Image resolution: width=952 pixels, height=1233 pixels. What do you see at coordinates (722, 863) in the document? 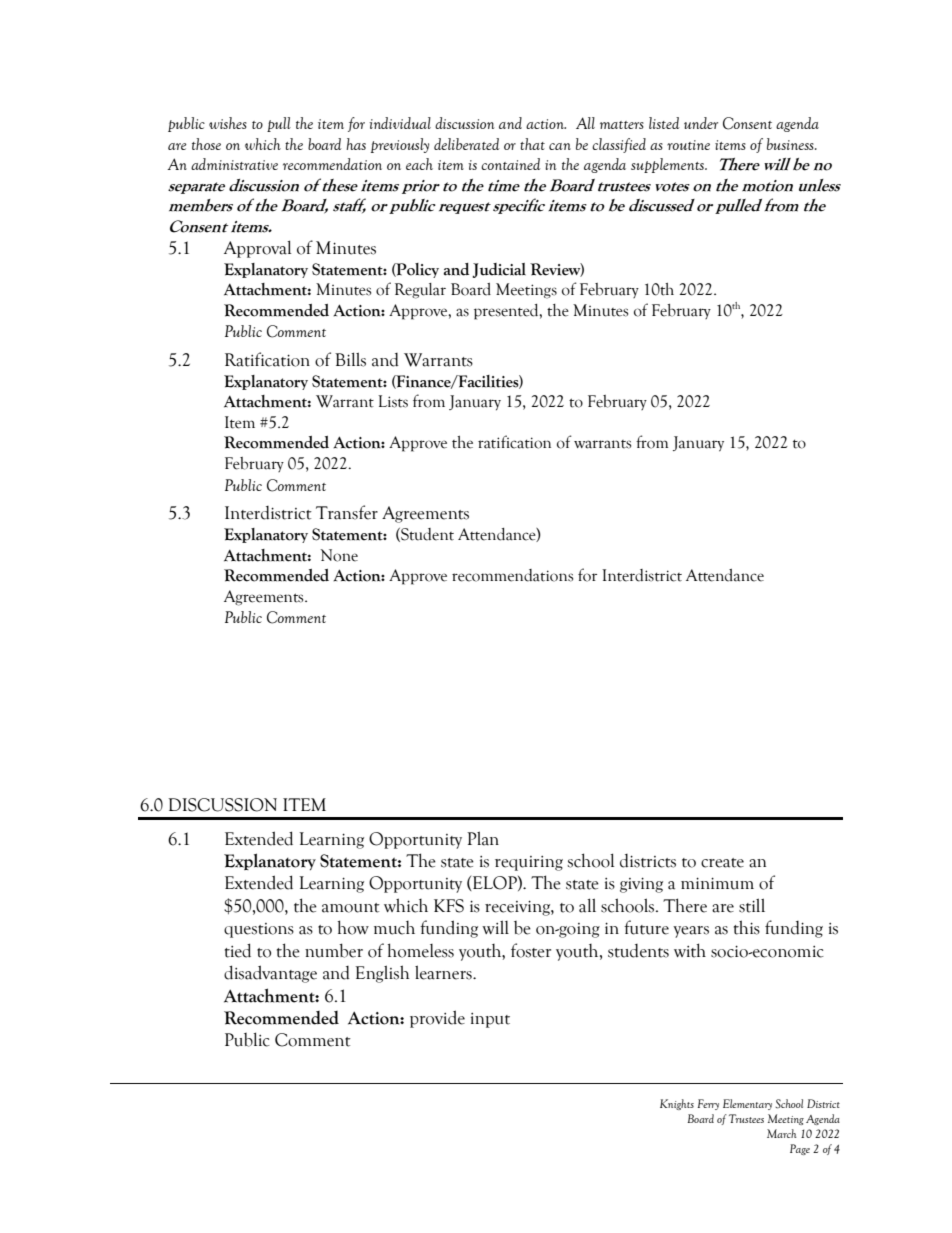
I see `create` at bounding box center [722, 863].
